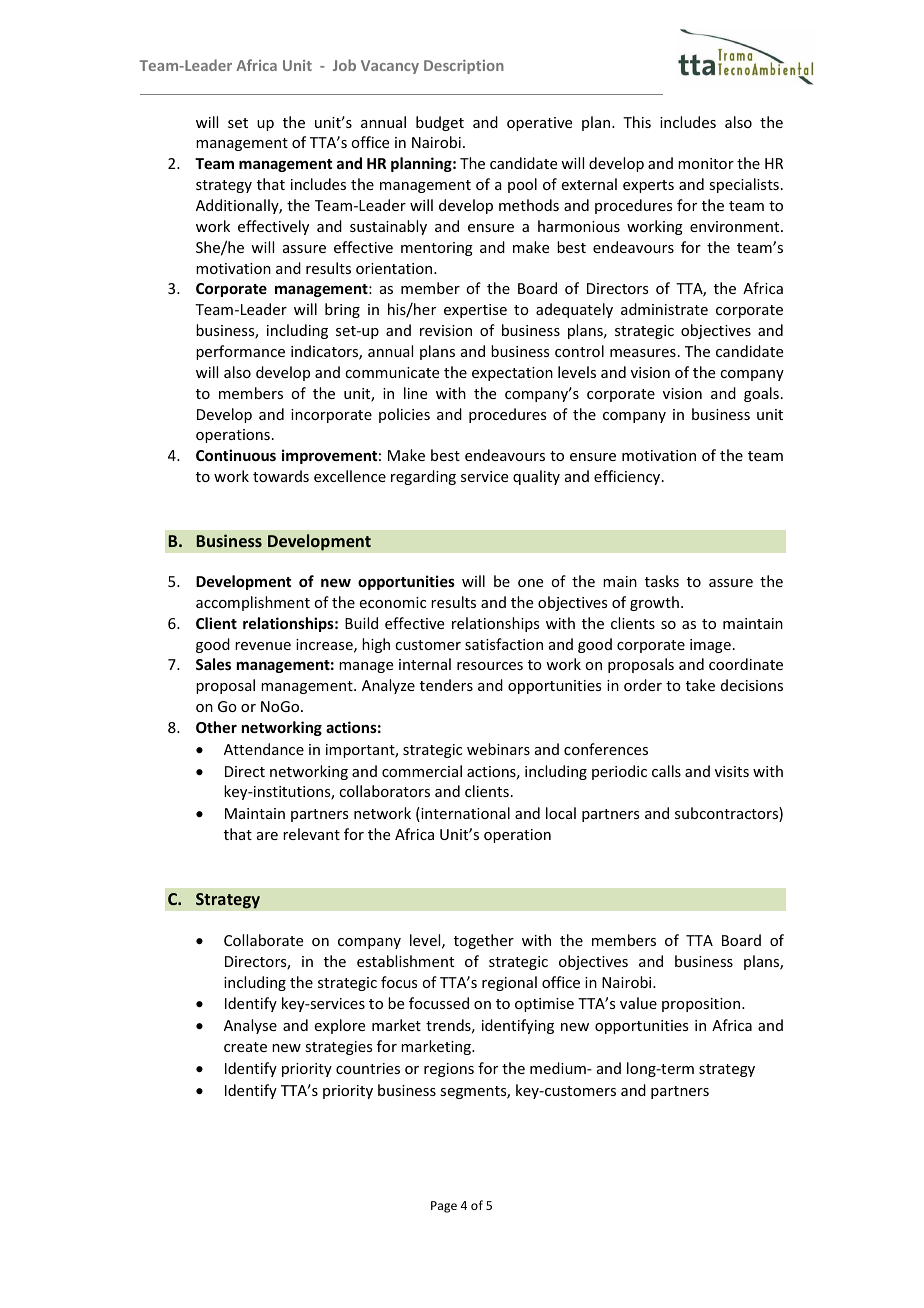 The width and height of the image is (924, 1308). What do you see at coordinates (702, 1005) in the image?
I see `proposition` at bounding box center [702, 1005].
